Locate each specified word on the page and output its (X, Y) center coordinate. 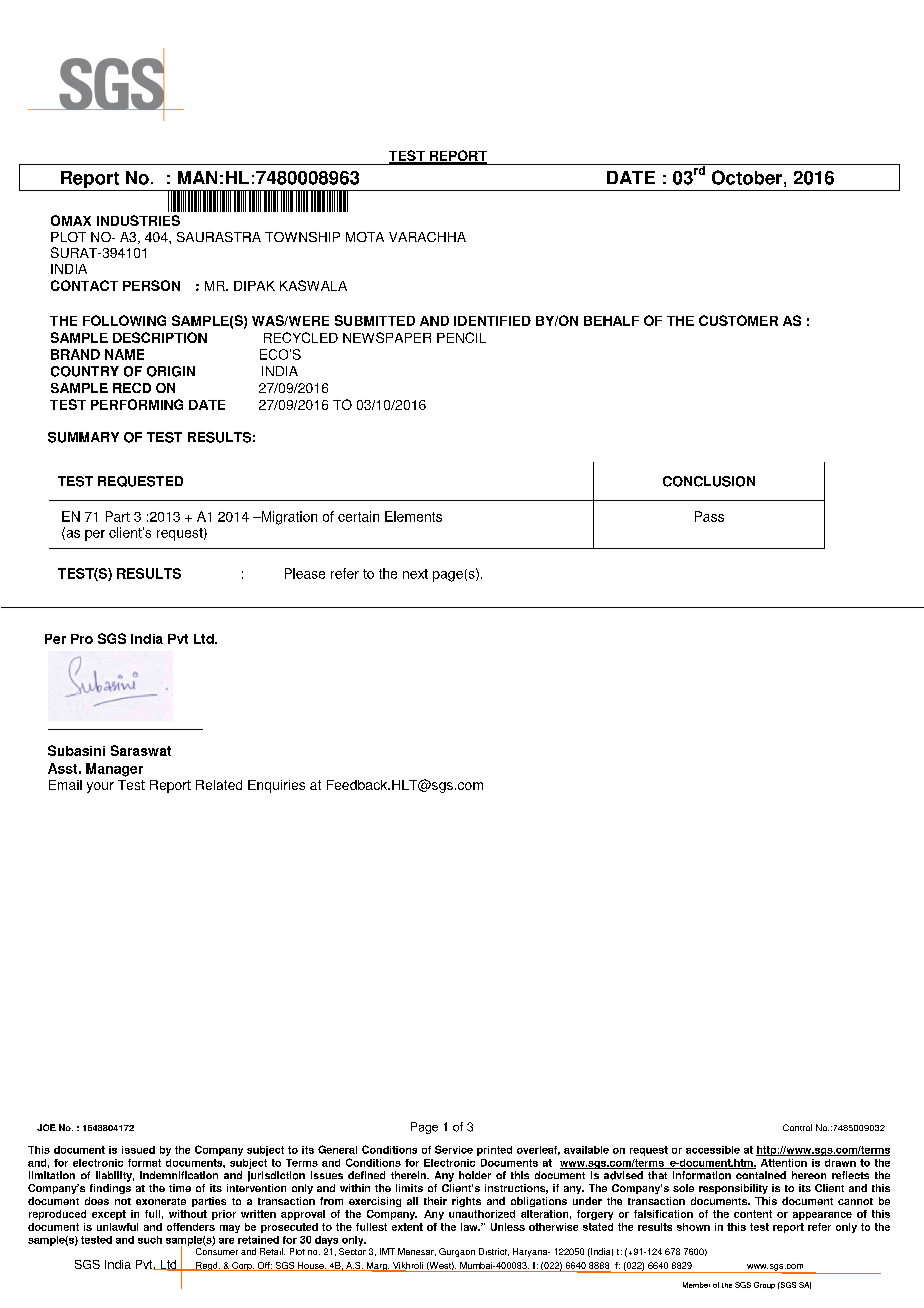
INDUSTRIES (138, 220)
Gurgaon (457, 1252)
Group (764, 1285)
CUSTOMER (738, 320)
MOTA (365, 237)
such (150, 1240)
